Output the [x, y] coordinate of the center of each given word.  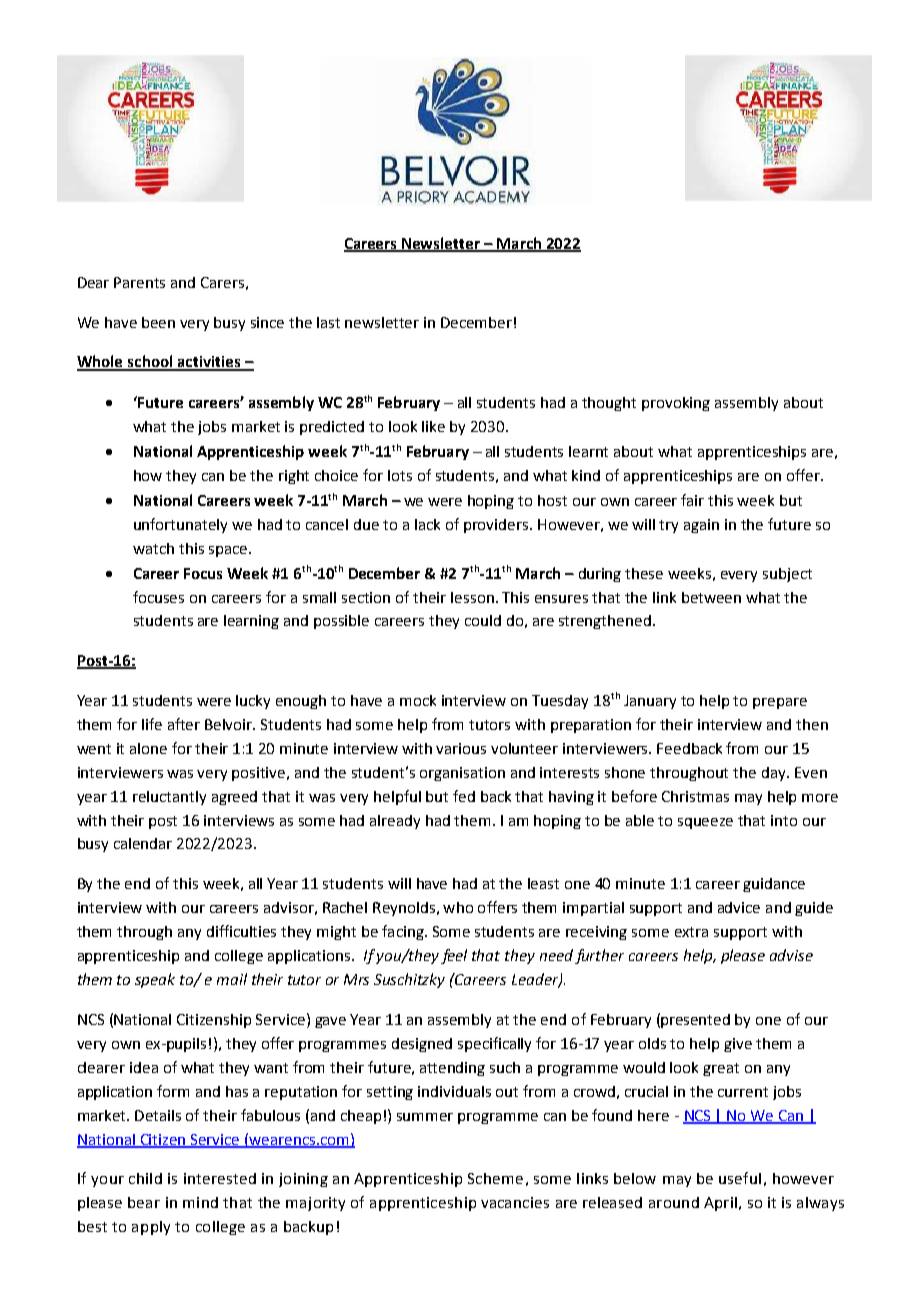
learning [251, 622]
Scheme [495, 1178]
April [720, 1204]
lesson [472, 597]
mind [200, 1202]
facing [404, 932]
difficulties [241, 931]
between [711, 597]
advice [739, 907]
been [158, 322]
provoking [676, 404]
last [328, 322]
